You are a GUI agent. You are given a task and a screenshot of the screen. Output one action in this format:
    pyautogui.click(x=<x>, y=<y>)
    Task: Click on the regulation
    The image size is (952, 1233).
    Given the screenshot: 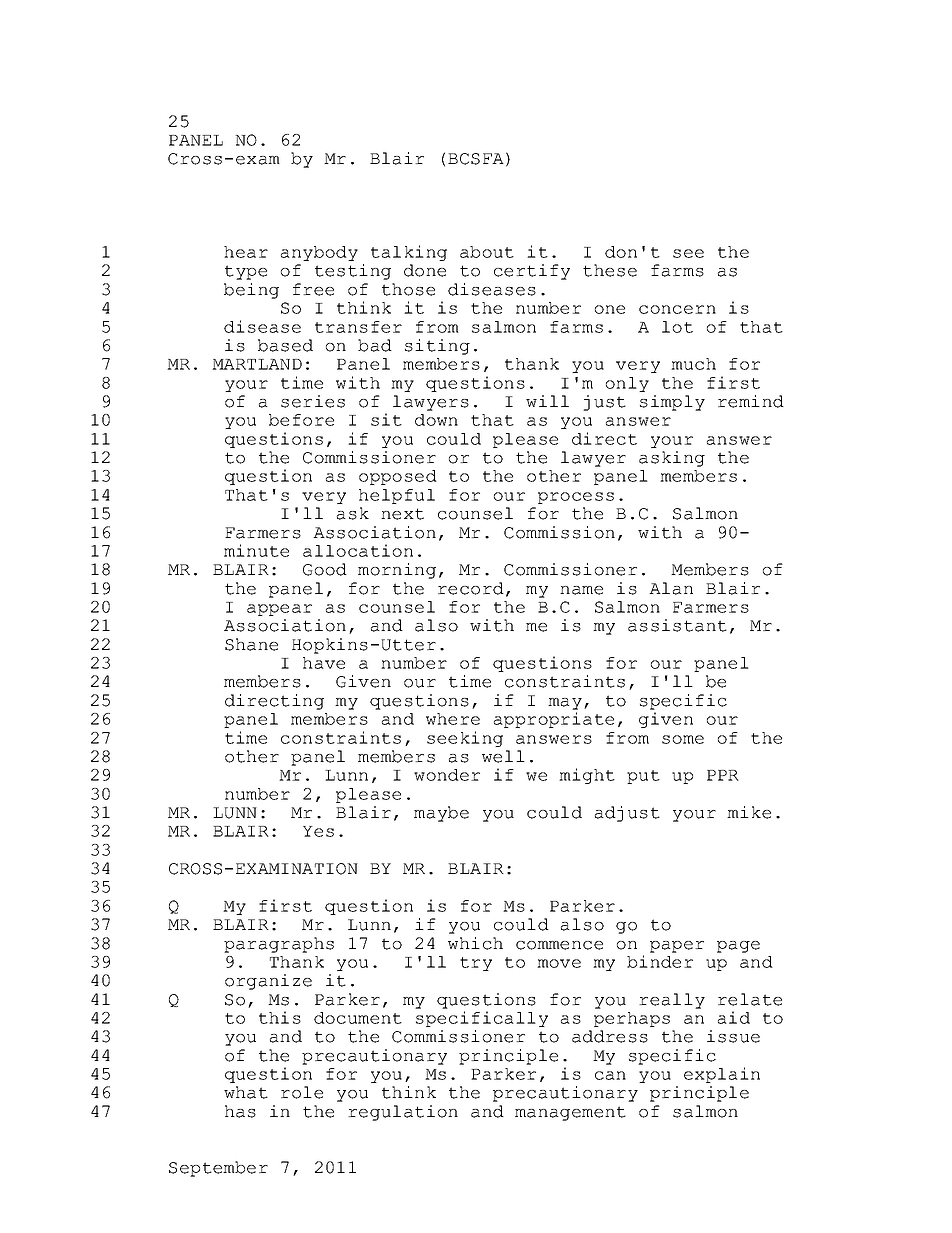 What is the action you would take?
    pyautogui.click(x=403, y=1113)
